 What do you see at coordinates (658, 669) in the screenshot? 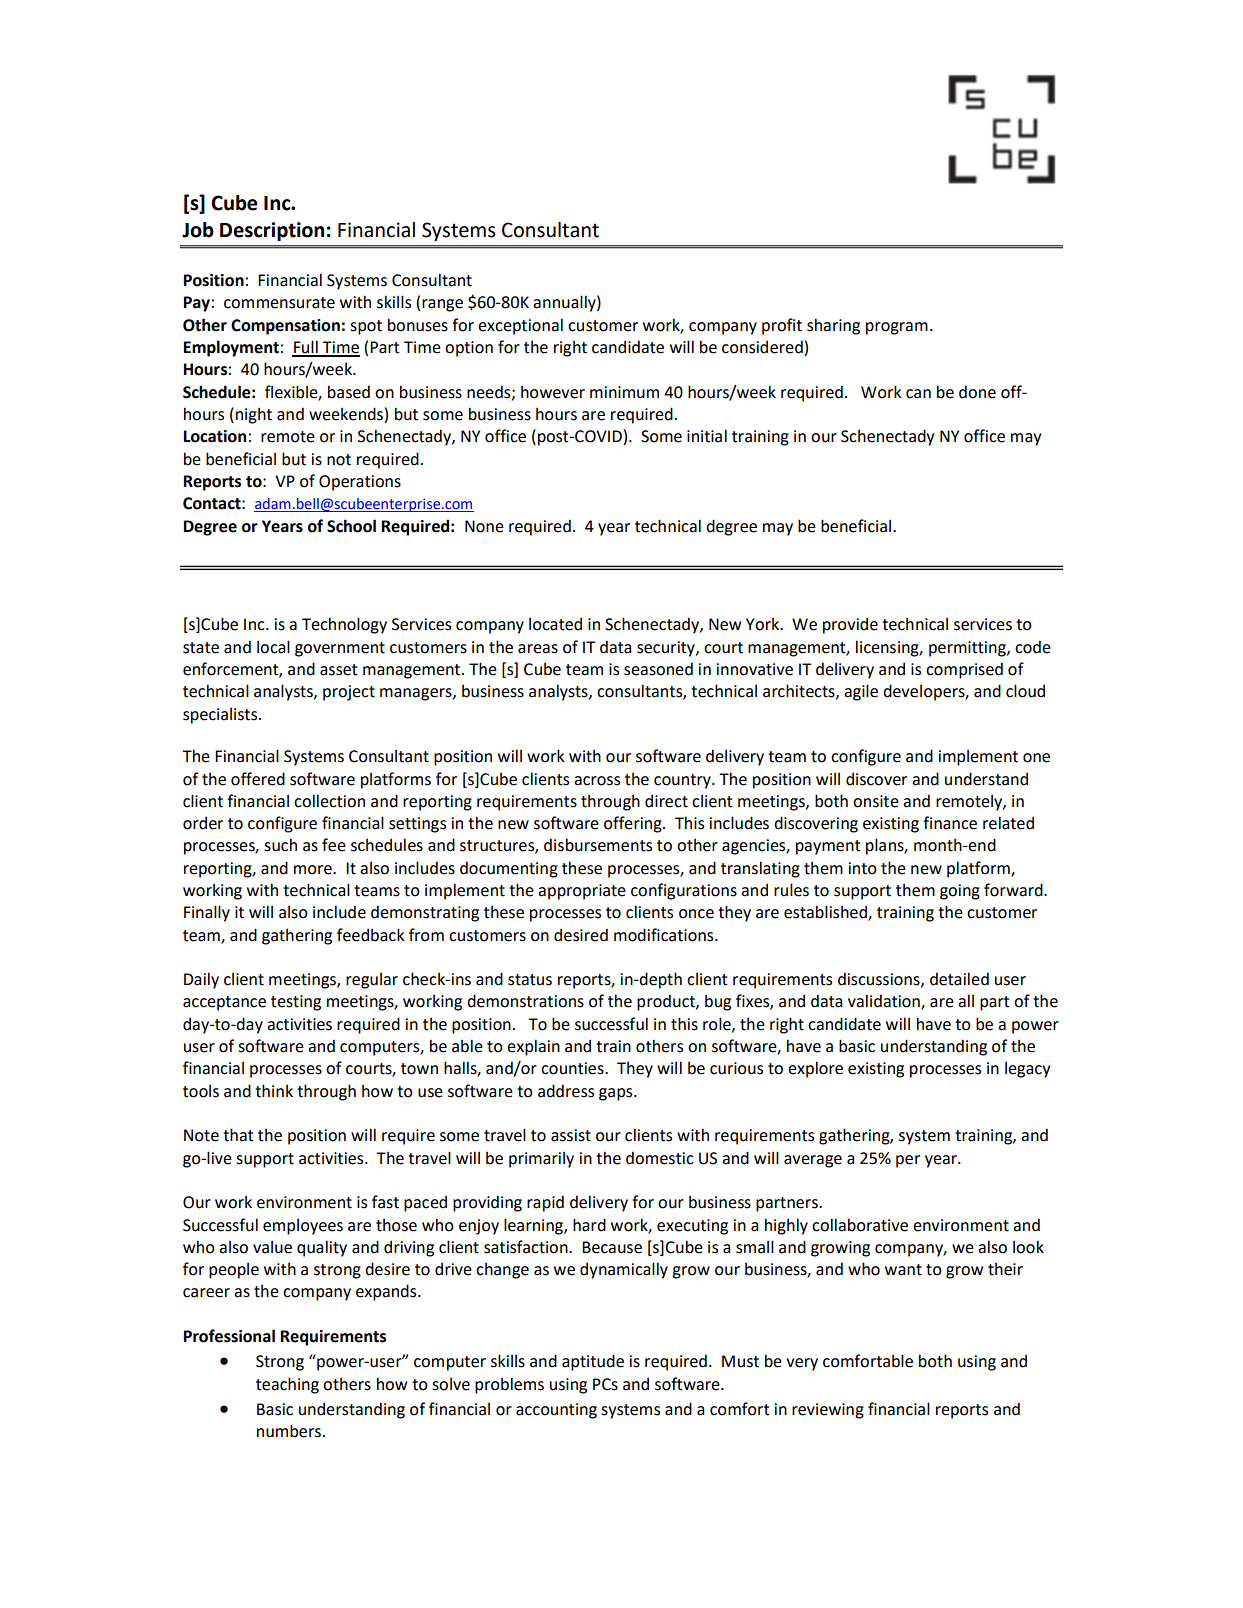
I see `seasoned` at bounding box center [658, 669].
